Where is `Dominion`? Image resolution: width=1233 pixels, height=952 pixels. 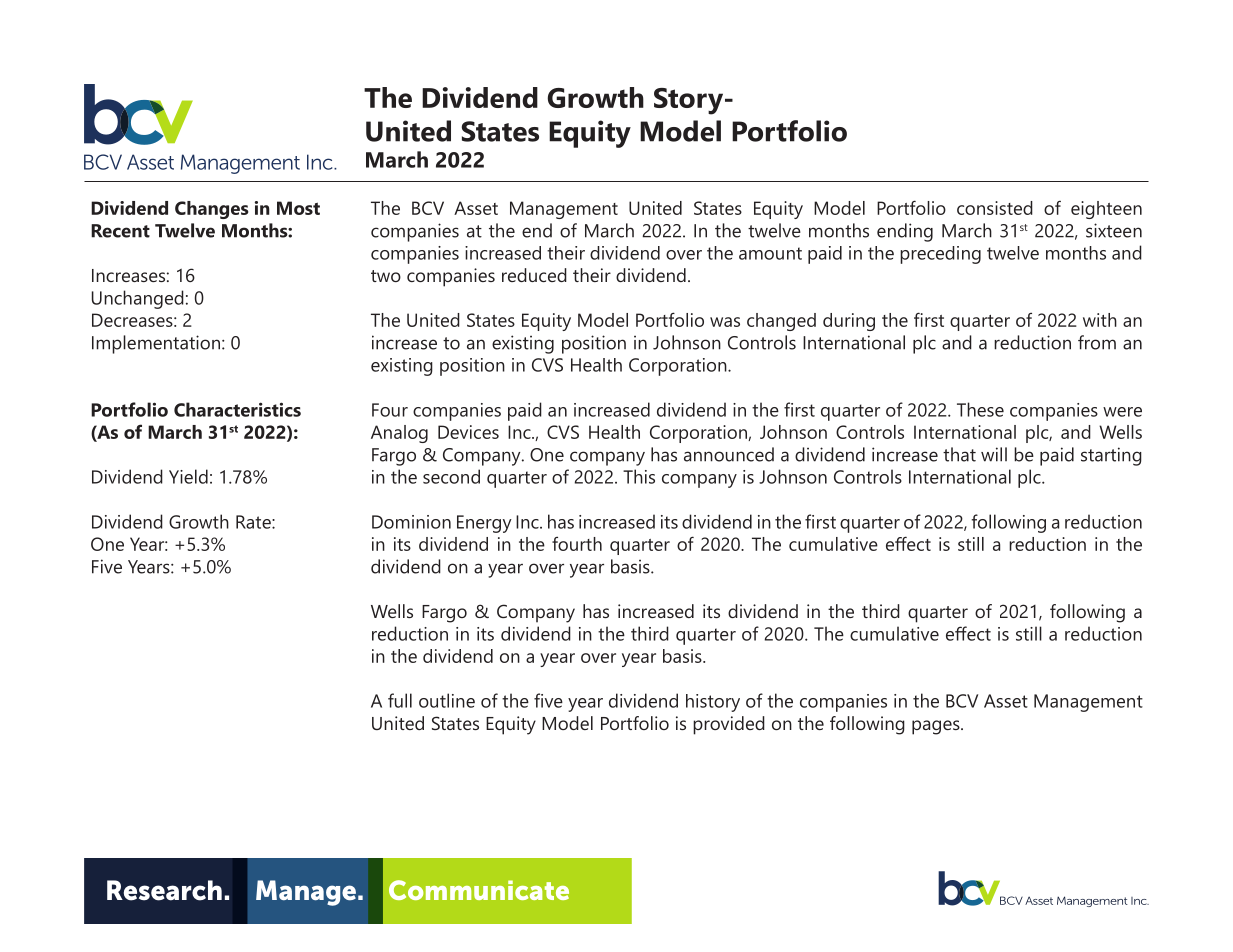
Dominion is located at coordinates (411, 522).
